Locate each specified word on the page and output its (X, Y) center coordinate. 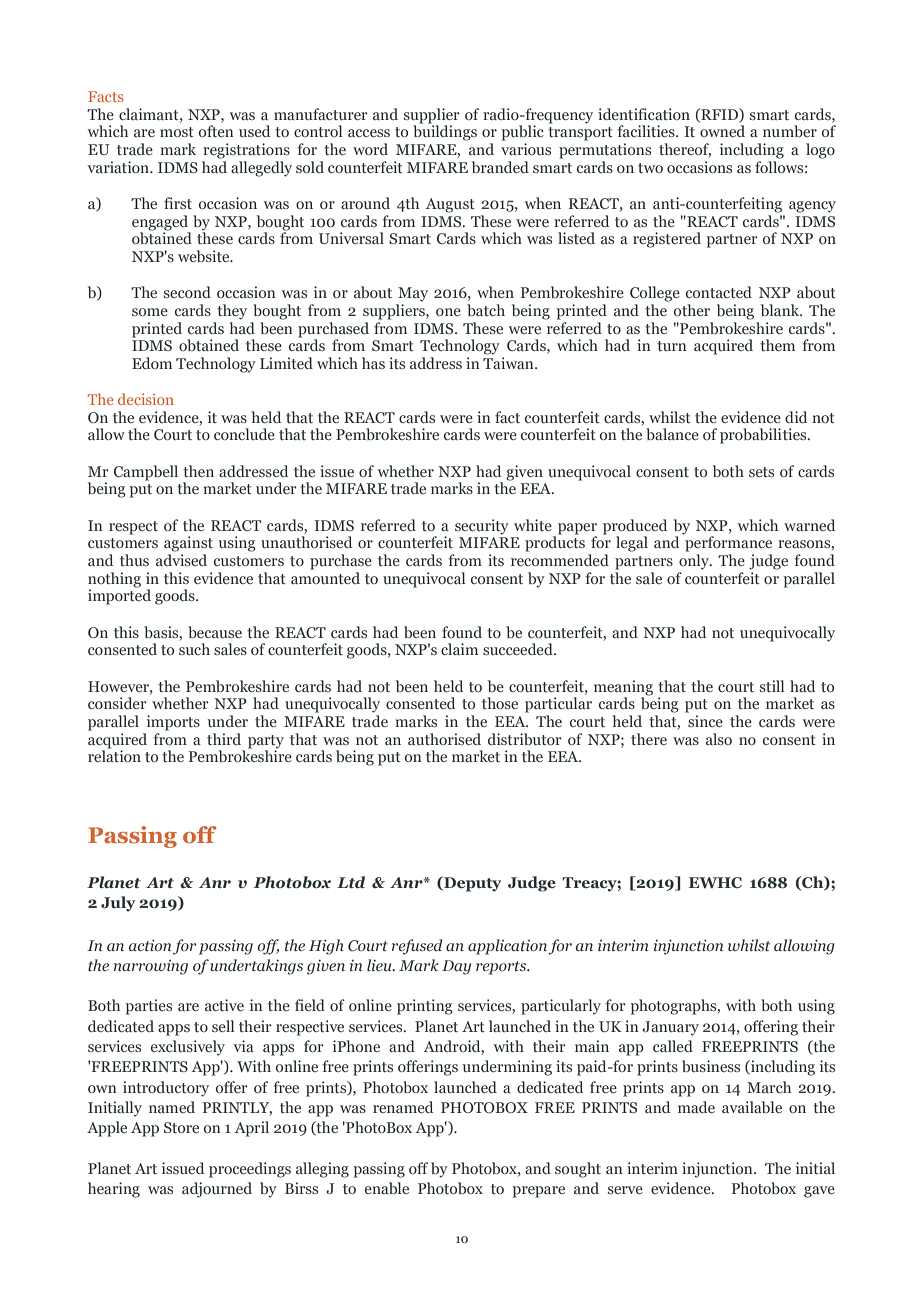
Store (181, 1127)
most (177, 132)
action (150, 945)
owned (722, 131)
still (772, 686)
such (194, 649)
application (507, 947)
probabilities (764, 436)
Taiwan (509, 363)
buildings (445, 132)
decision (146, 399)
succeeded (519, 649)
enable (387, 1188)
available (752, 1107)
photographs (674, 1007)
